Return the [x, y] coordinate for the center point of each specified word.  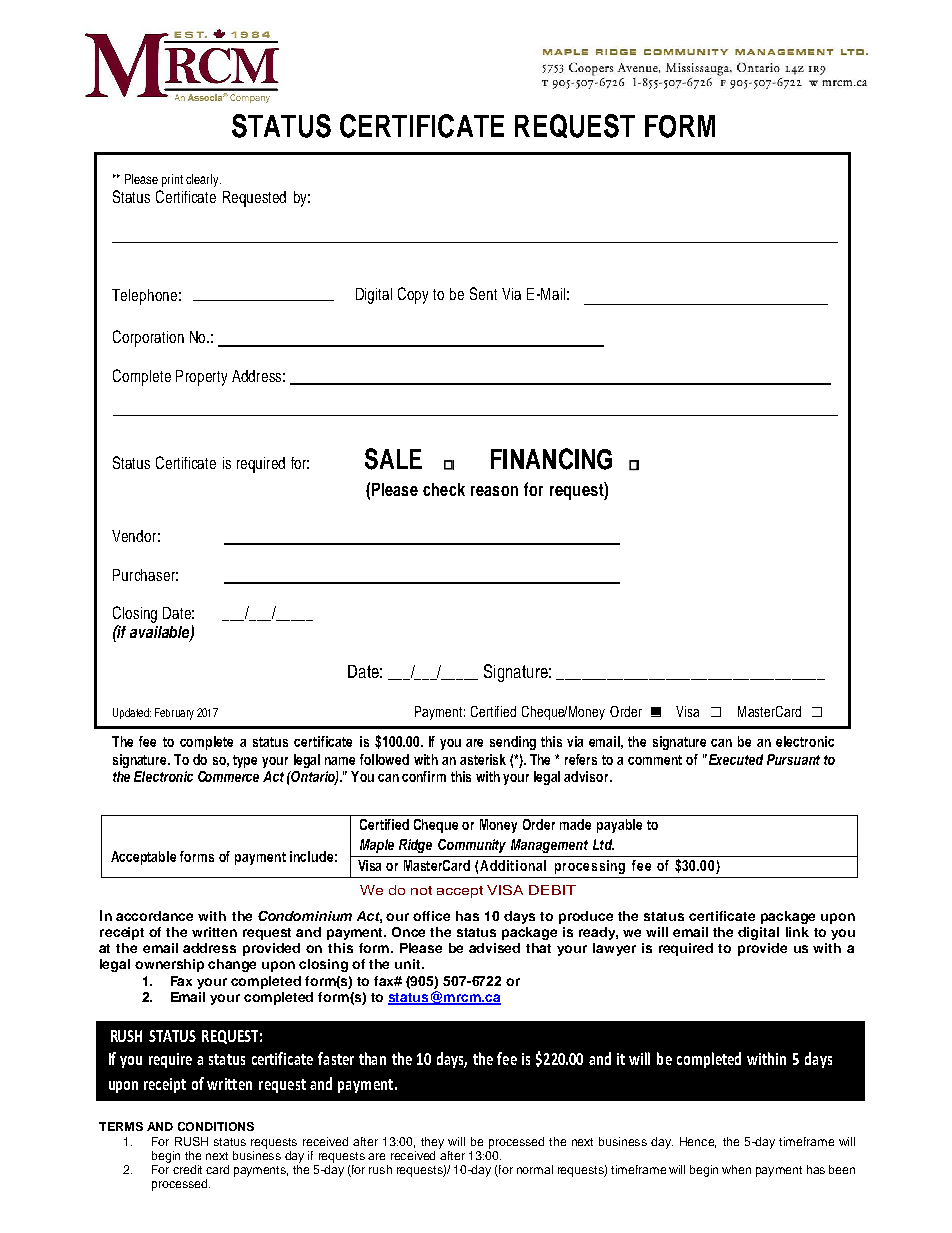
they [432, 1143]
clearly [203, 180]
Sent [483, 293]
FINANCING [551, 459]
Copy [413, 295]
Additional [513, 865]
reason [494, 491]
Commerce [228, 776]
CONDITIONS [216, 1126]
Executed [734, 759]
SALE [393, 459]
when [736, 1169]
